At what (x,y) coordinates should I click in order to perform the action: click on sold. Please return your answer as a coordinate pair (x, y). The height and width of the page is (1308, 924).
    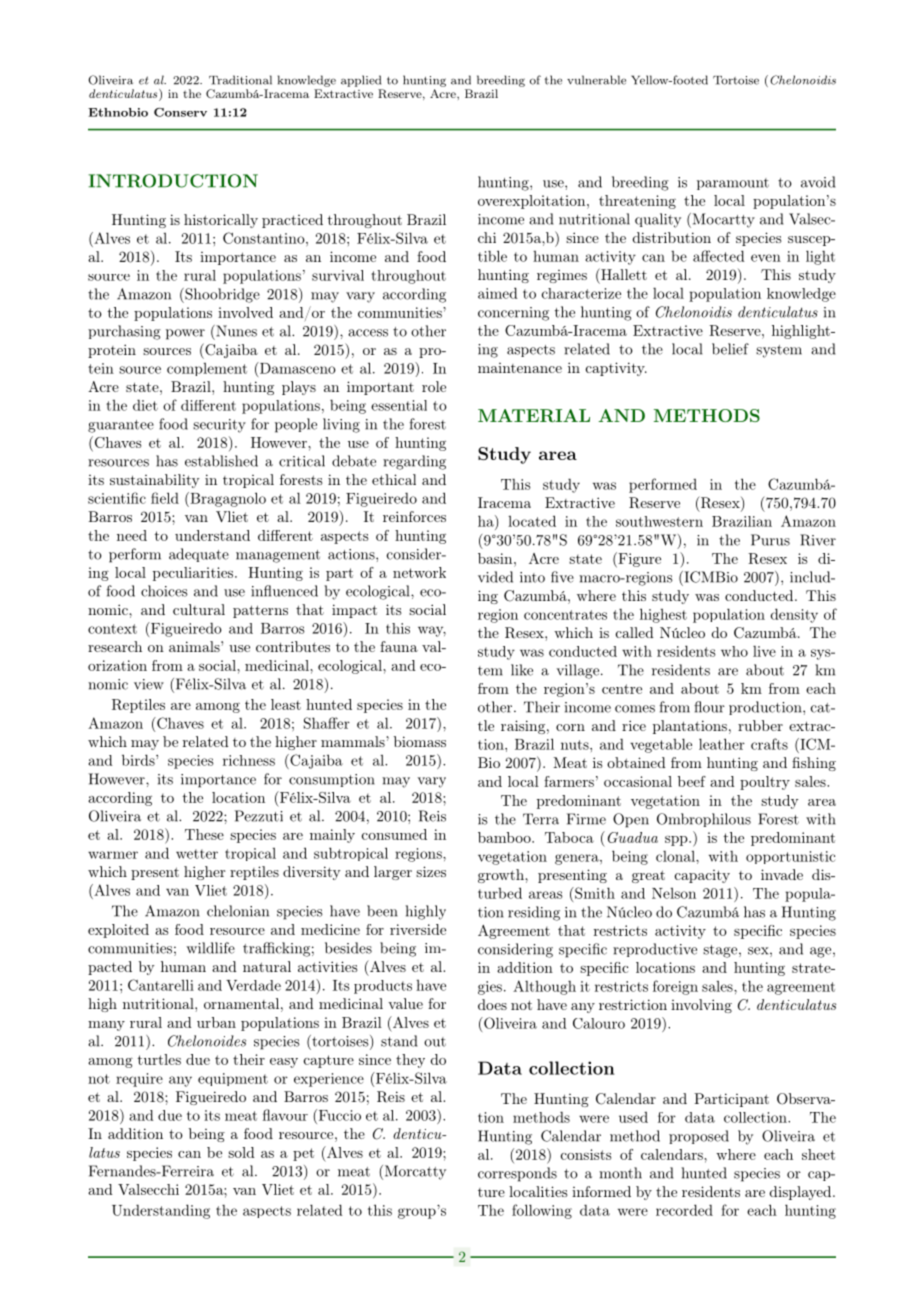
    Looking at the image, I should click on (241, 1152).
